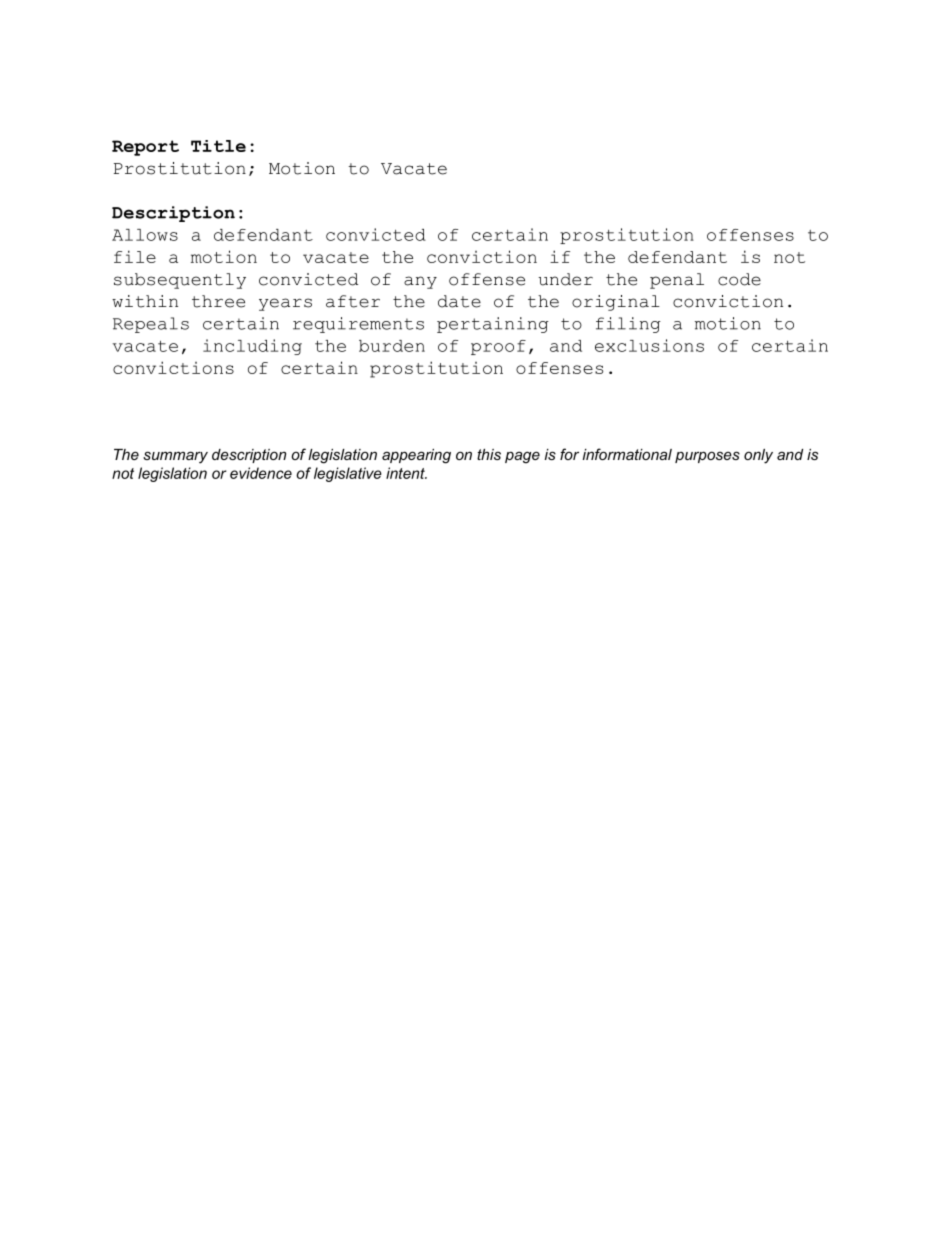 The image size is (952, 1233). What do you see at coordinates (218, 146) in the image?
I see `Title` at bounding box center [218, 146].
